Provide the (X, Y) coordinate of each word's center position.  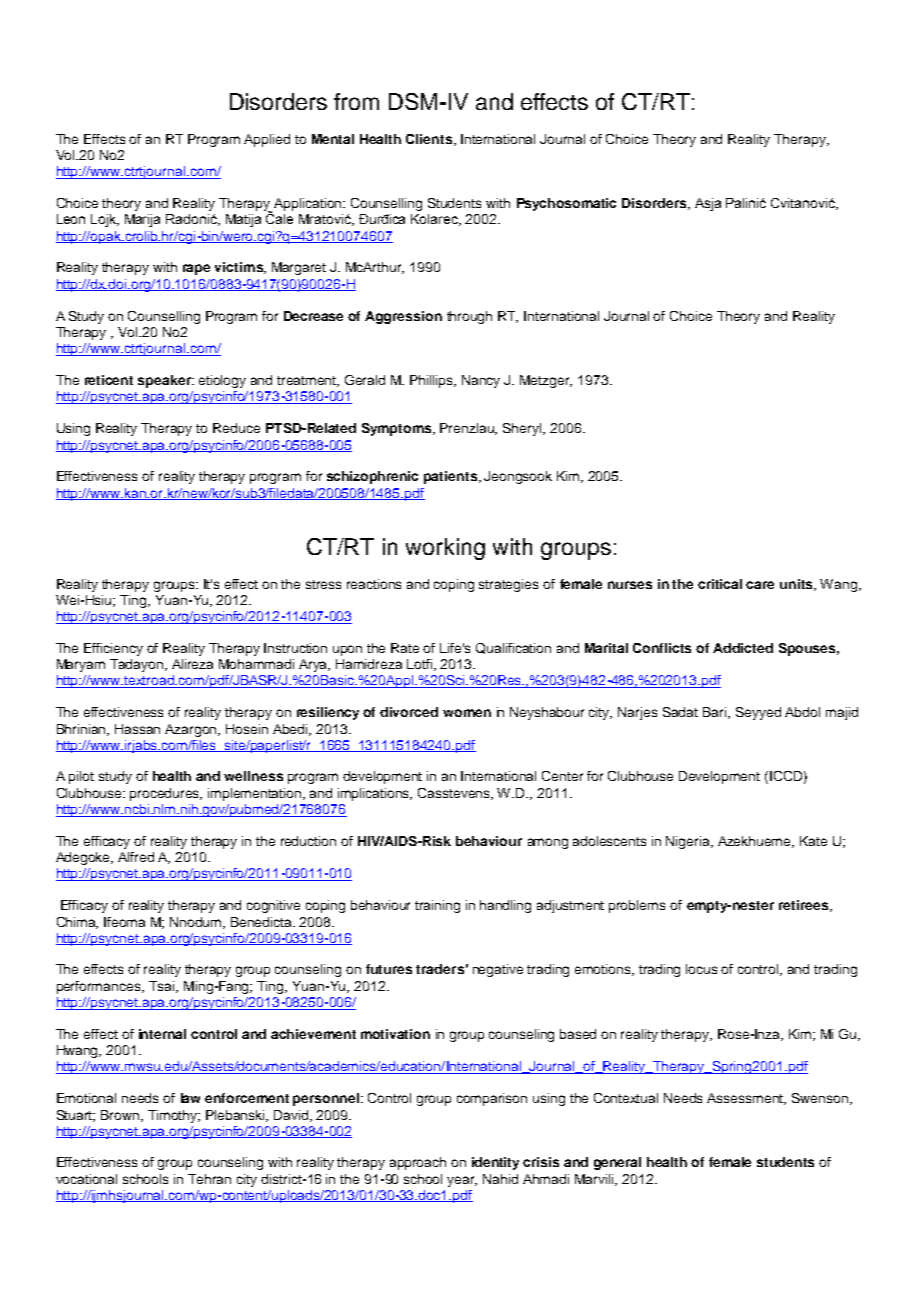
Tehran (209, 1179)
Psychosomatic (566, 204)
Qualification (513, 648)
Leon (71, 219)
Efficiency (113, 649)
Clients (429, 139)
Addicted (743, 648)
